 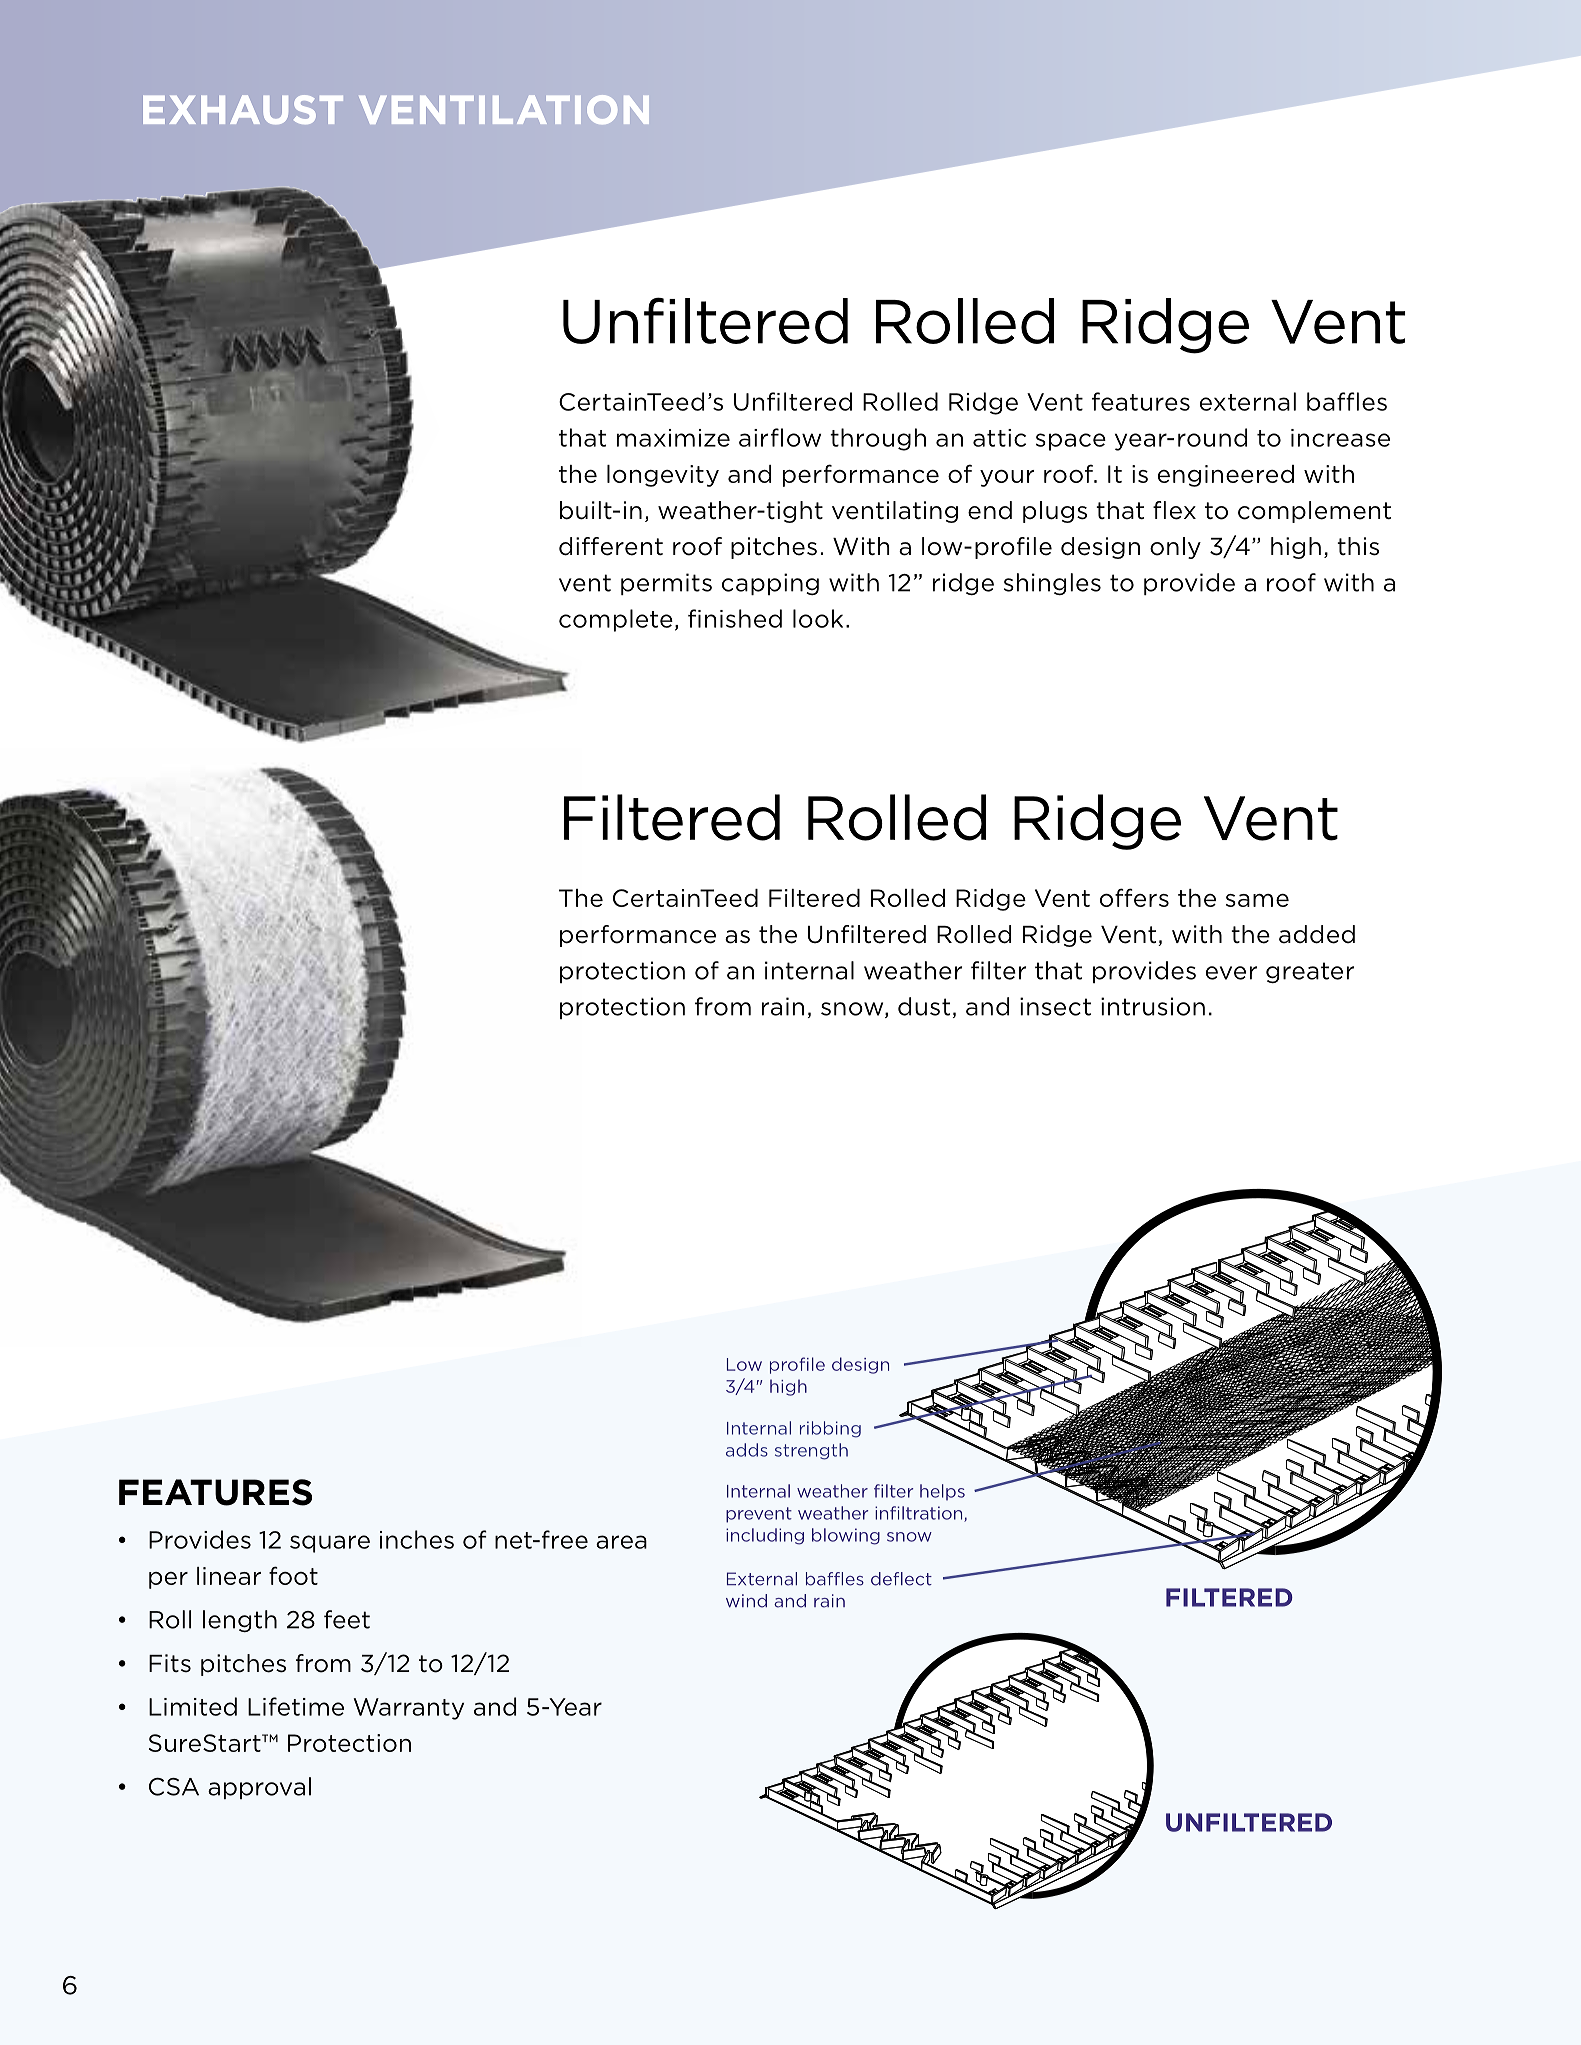 What do you see at coordinates (780, 437) in the document?
I see `airflow` at bounding box center [780, 437].
